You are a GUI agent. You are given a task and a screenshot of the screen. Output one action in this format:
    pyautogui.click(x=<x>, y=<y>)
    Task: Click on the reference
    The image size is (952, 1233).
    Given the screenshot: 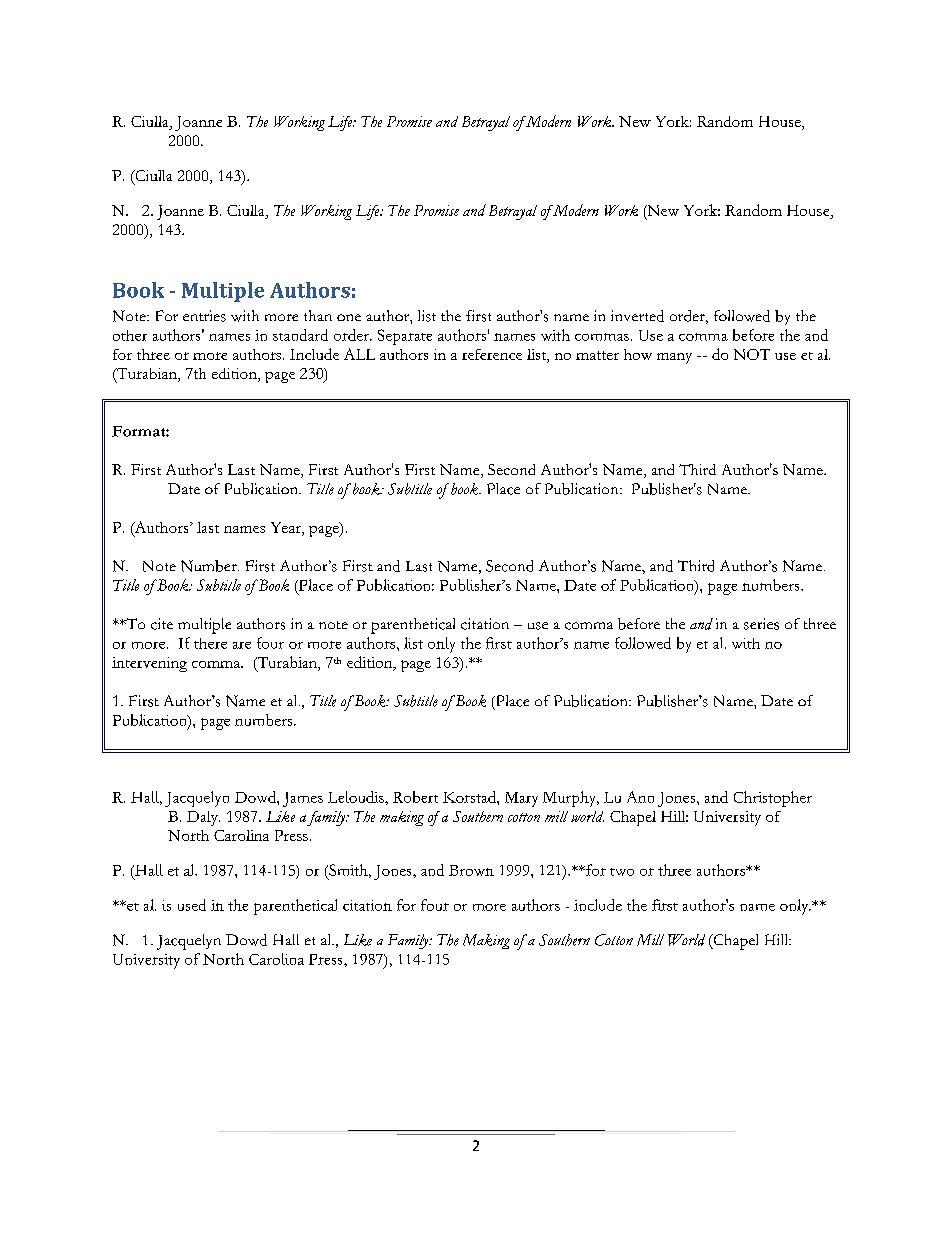 What is the action you would take?
    pyautogui.click(x=492, y=354)
